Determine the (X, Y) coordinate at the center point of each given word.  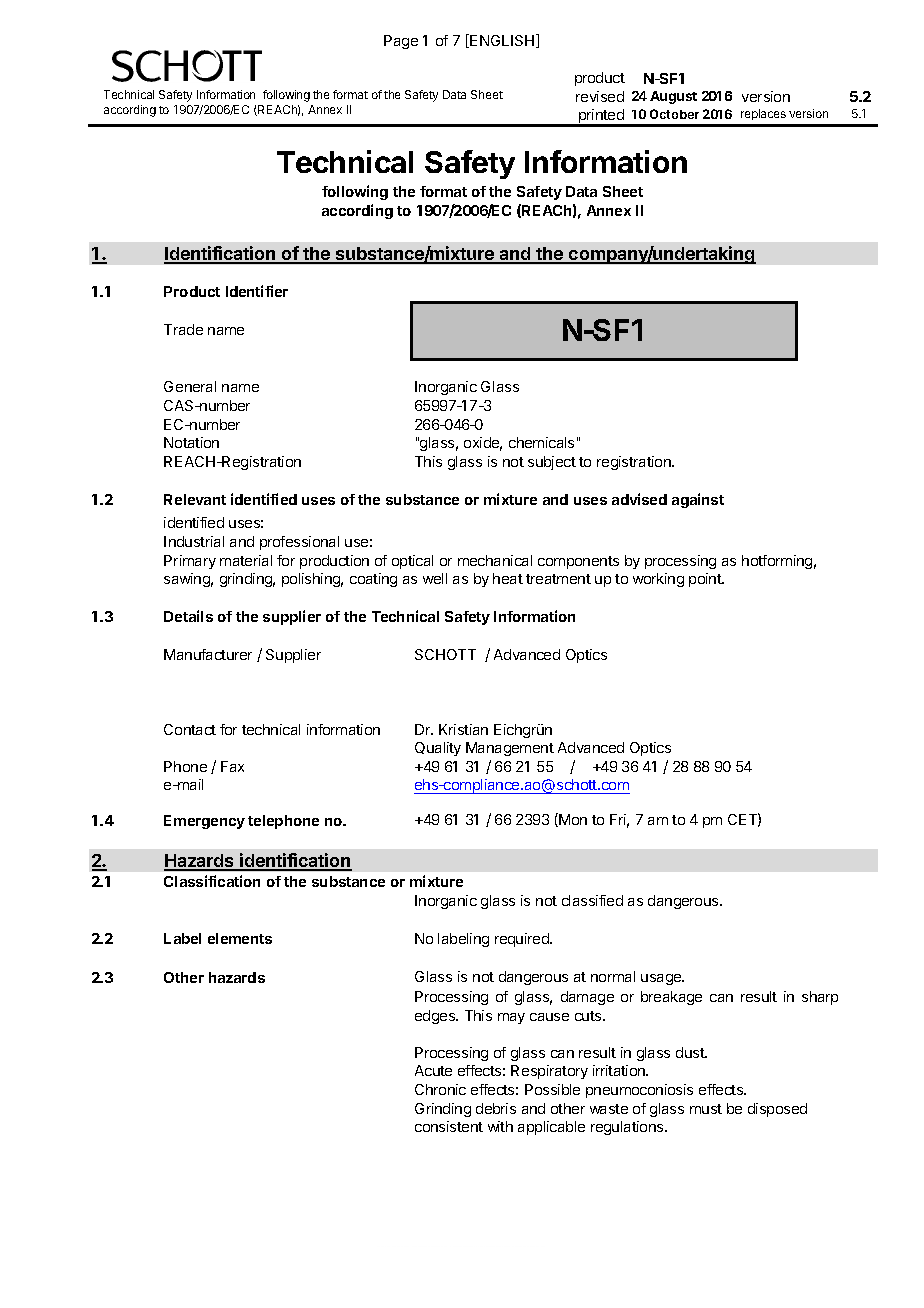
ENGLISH (502, 41)
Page (401, 42)
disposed (777, 1110)
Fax (232, 766)
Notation (191, 442)
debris (496, 1108)
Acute (433, 1070)
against (698, 500)
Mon (572, 820)
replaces (763, 114)
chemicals (541, 442)
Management (510, 749)
